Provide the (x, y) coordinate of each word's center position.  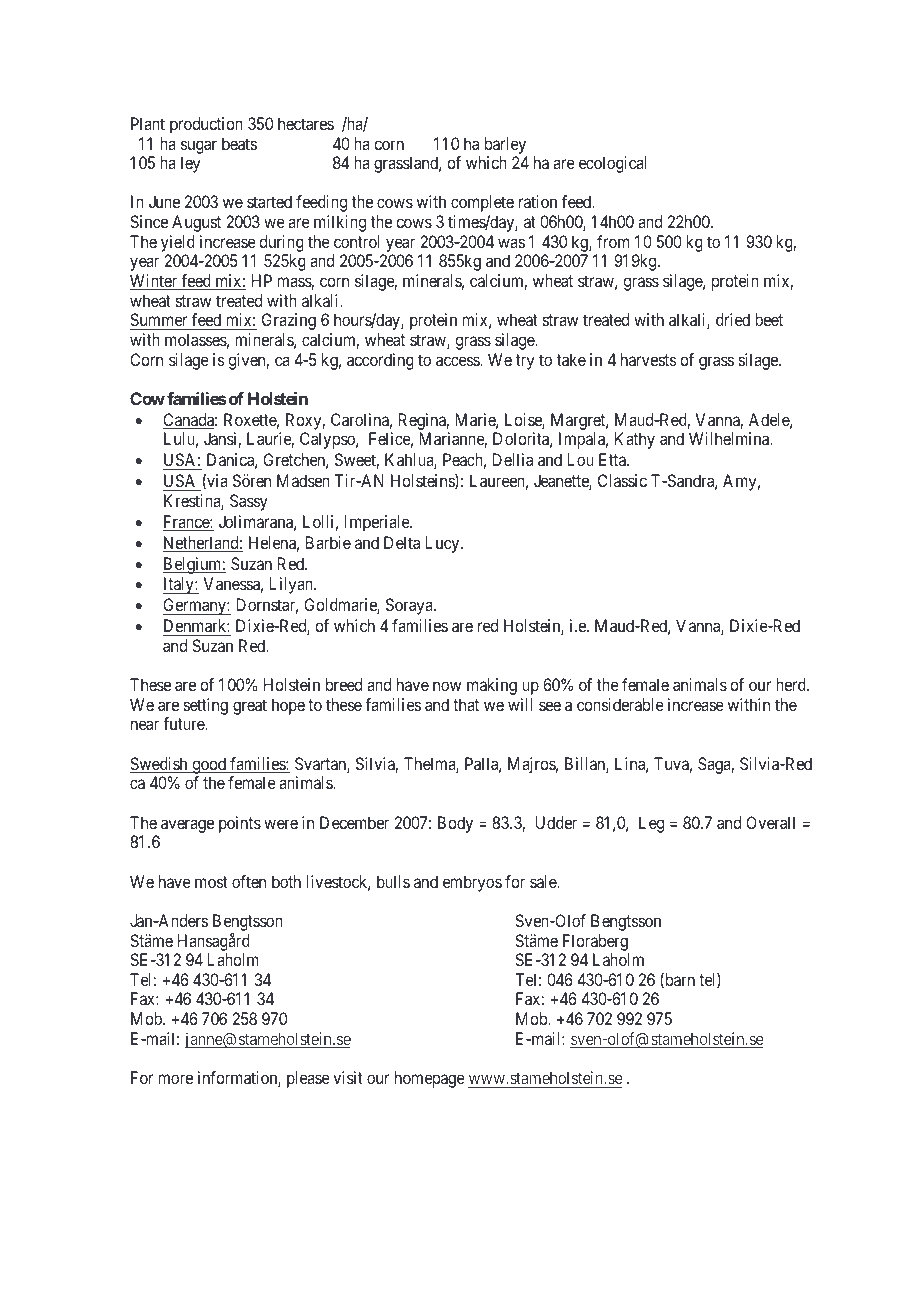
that (466, 704)
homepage (430, 1079)
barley (505, 145)
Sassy (249, 502)
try (525, 362)
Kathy (635, 440)
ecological (613, 164)
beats (239, 143)
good (209, 765)
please (308, 1079)
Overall (770, 822)
